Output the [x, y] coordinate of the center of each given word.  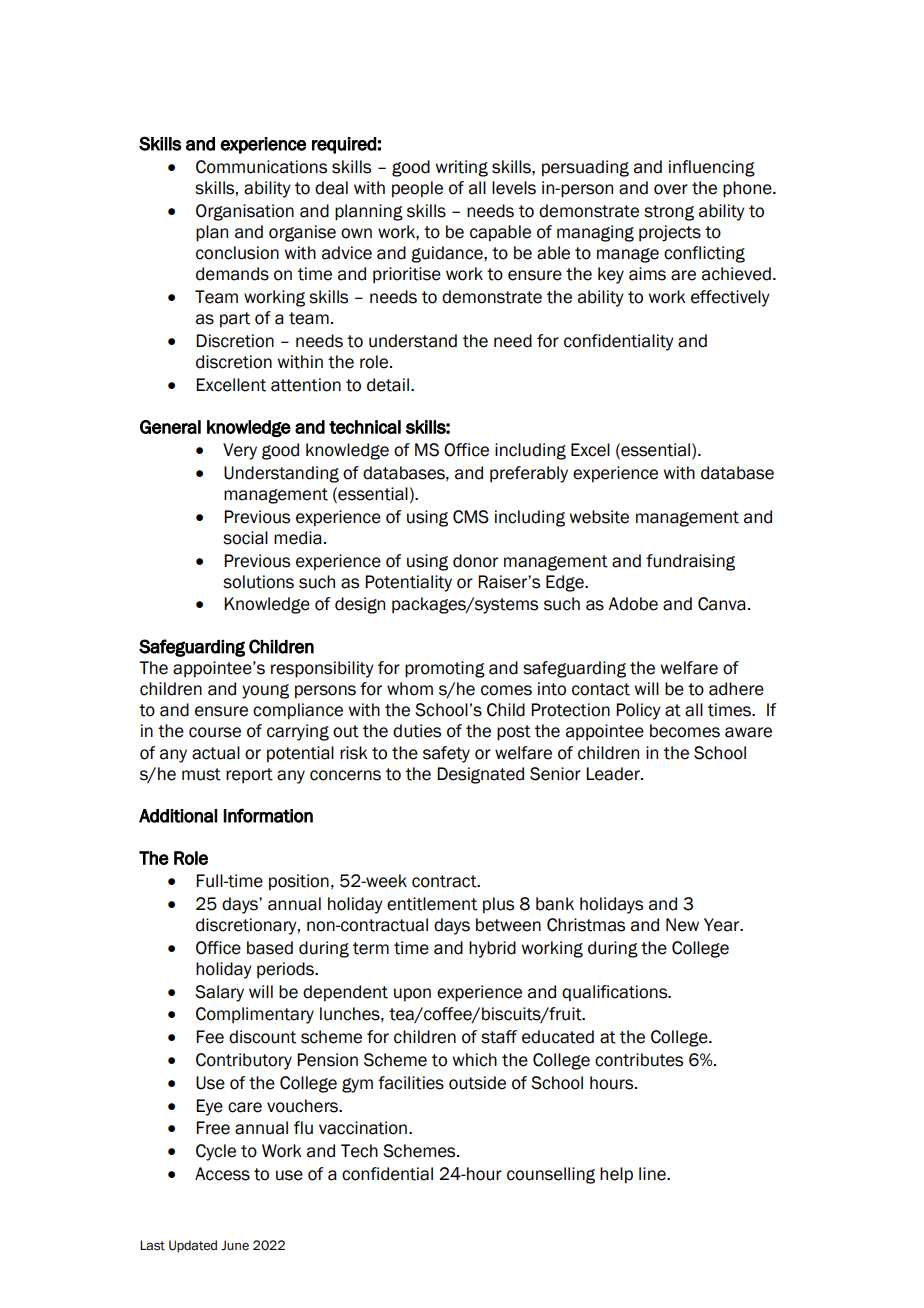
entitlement [432, 904]
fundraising [690, 562]
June [235, 1245]
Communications [261, 167]
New [682, 925]
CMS [471, 517]
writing [461, 168]
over [671, 189]
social [245, 538]
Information [268, 815]
